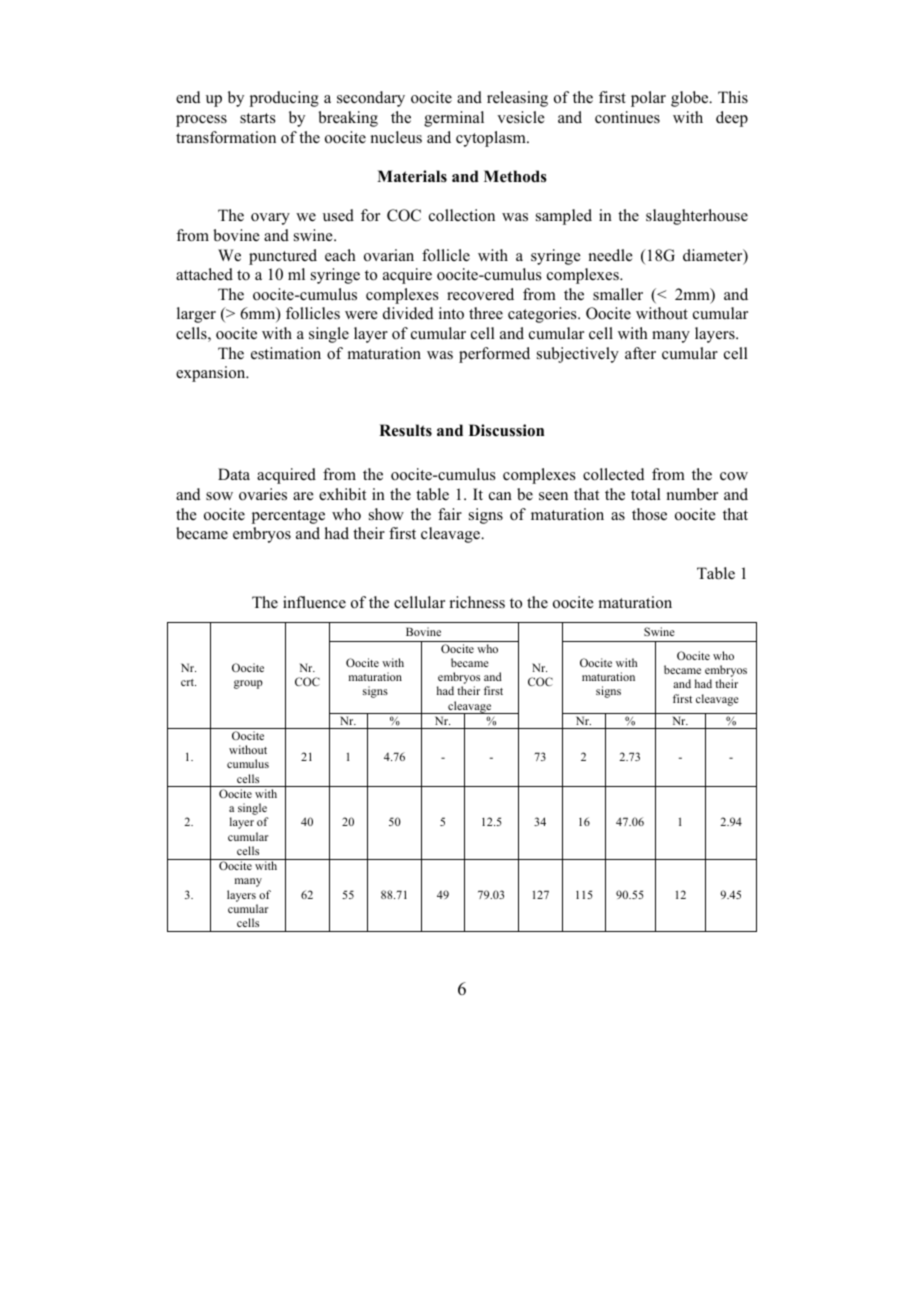 The image size is (924, 1308). What do you see at coordinates (212, 374) in the screenshot?
I see `expansion` at bounding box center [212, 374].
